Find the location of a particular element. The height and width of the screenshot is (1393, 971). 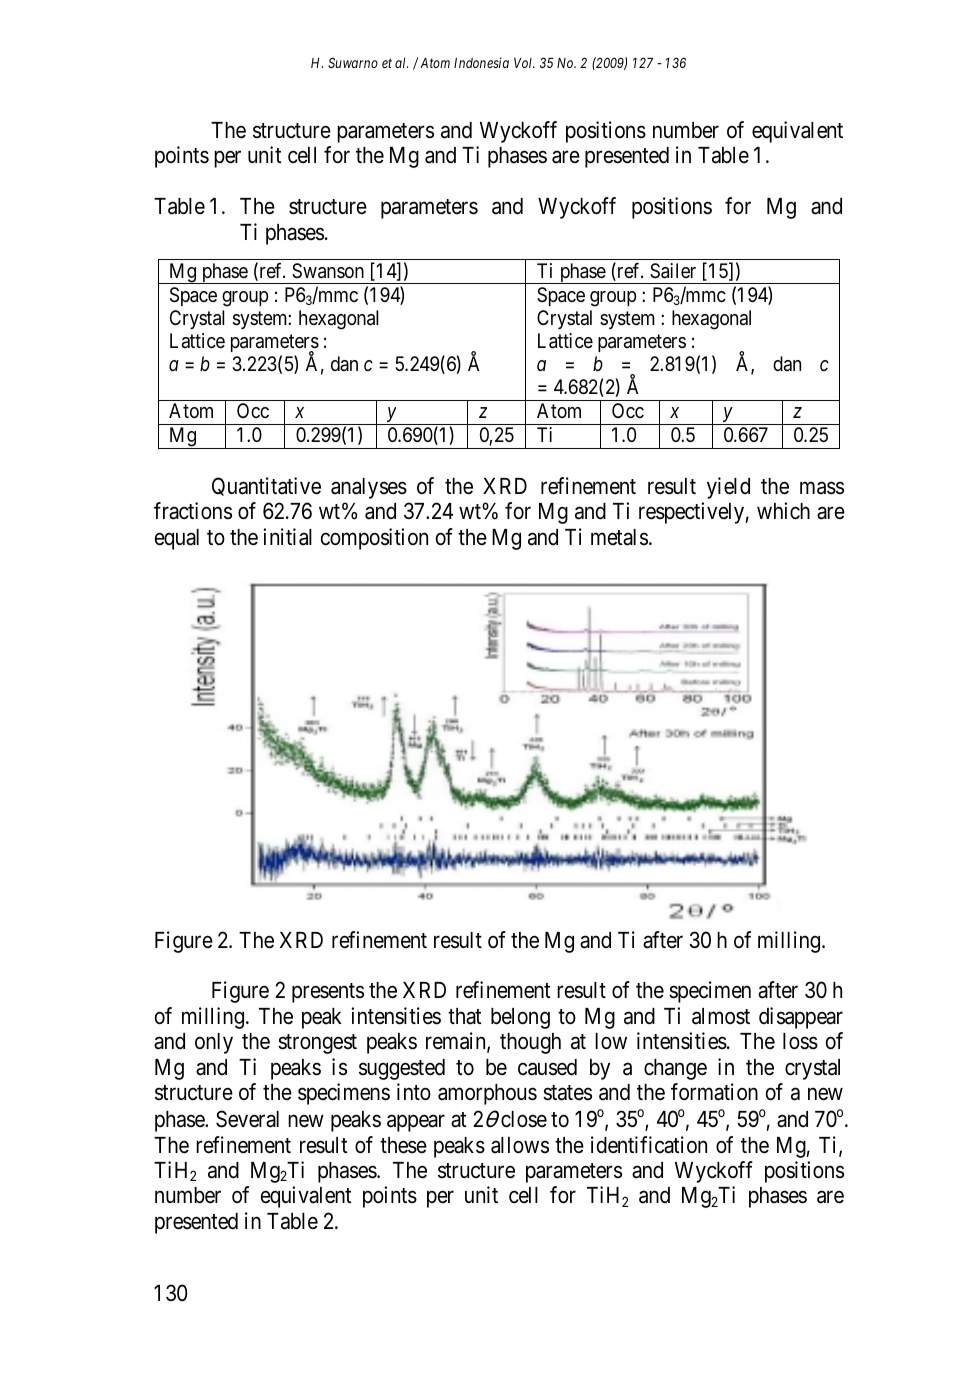

presents is located at coordinates (328, 993).
